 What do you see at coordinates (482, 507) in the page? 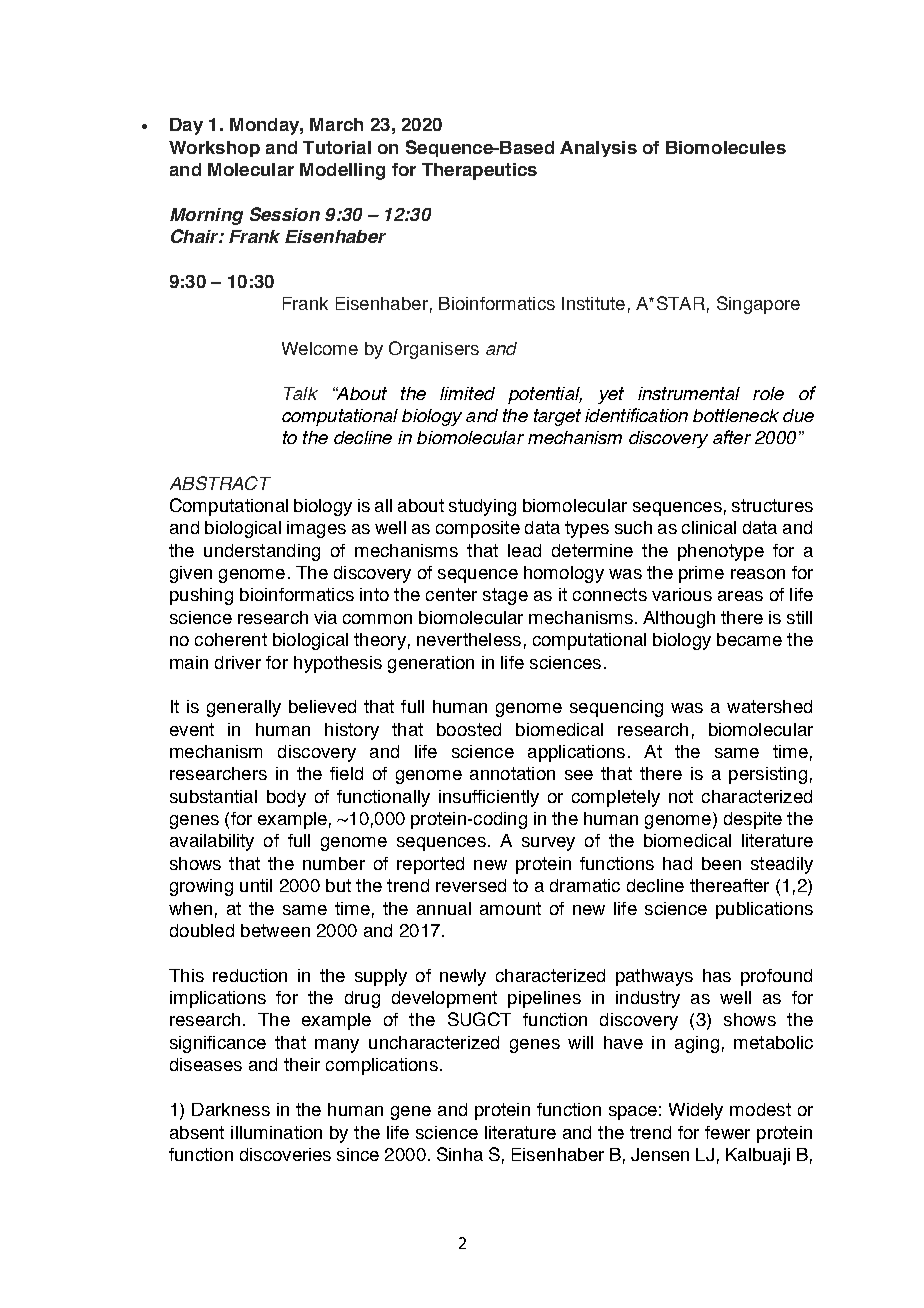
I see `studying` at bounding box center [482, 507].
